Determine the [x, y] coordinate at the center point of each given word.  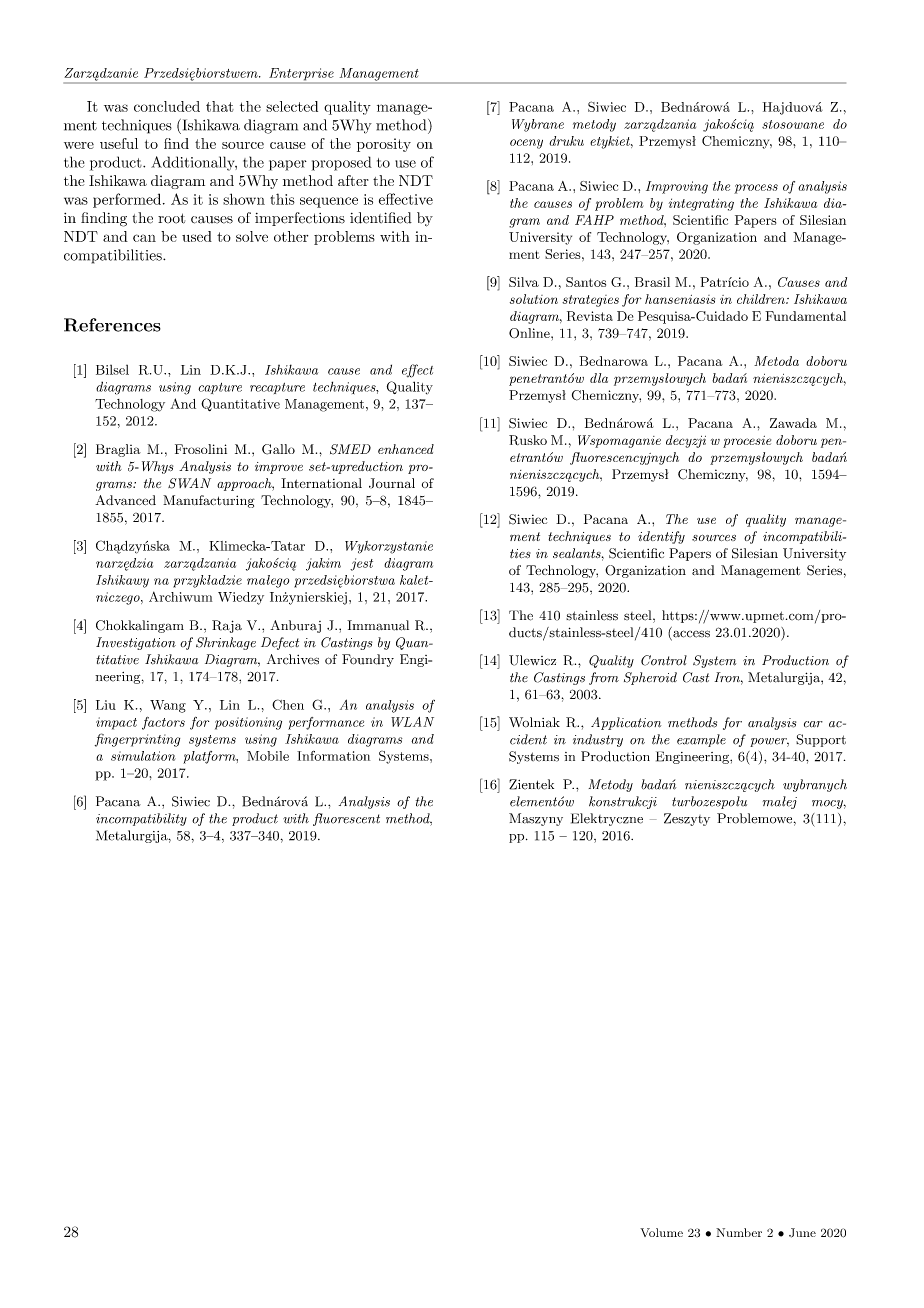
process [756, 189]
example [701, 740]
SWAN [189, 483]
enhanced [406, 449]
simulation [143, 756]
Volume [661, 1232]
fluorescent [346, 819]
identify [661, 537]
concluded [167, 106]
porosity [384, 145]
